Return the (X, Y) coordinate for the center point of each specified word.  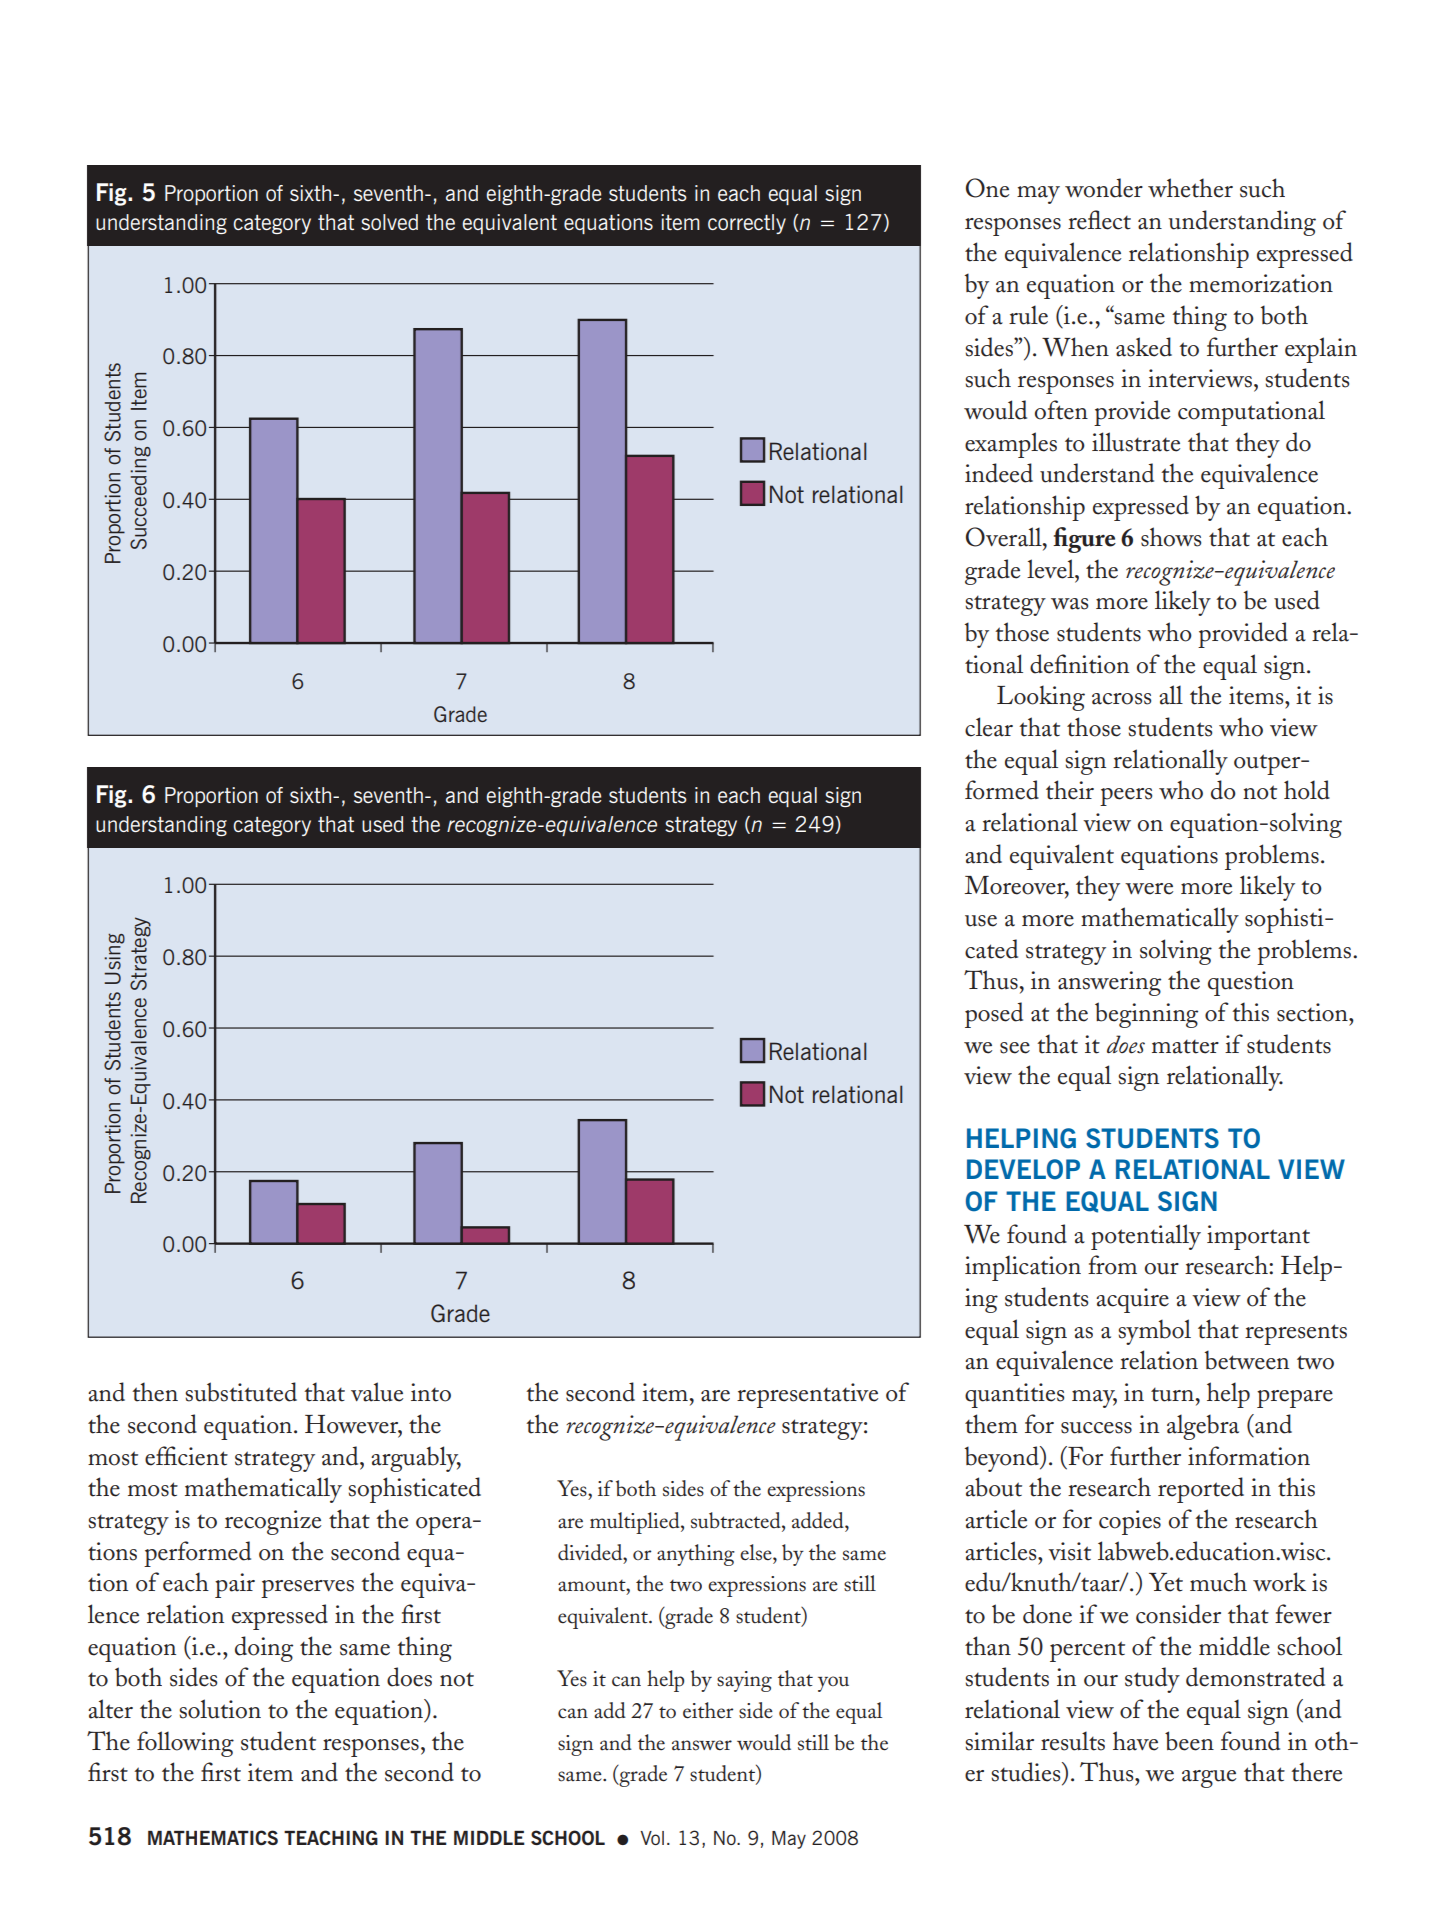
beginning (1146, 1015)
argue (1209, 1779)
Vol (652, 1838)
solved (389, 222)
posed (994, 1015)
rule (1028, 315)
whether (1190, 188)
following (185, 1744)
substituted (241, 1392)
